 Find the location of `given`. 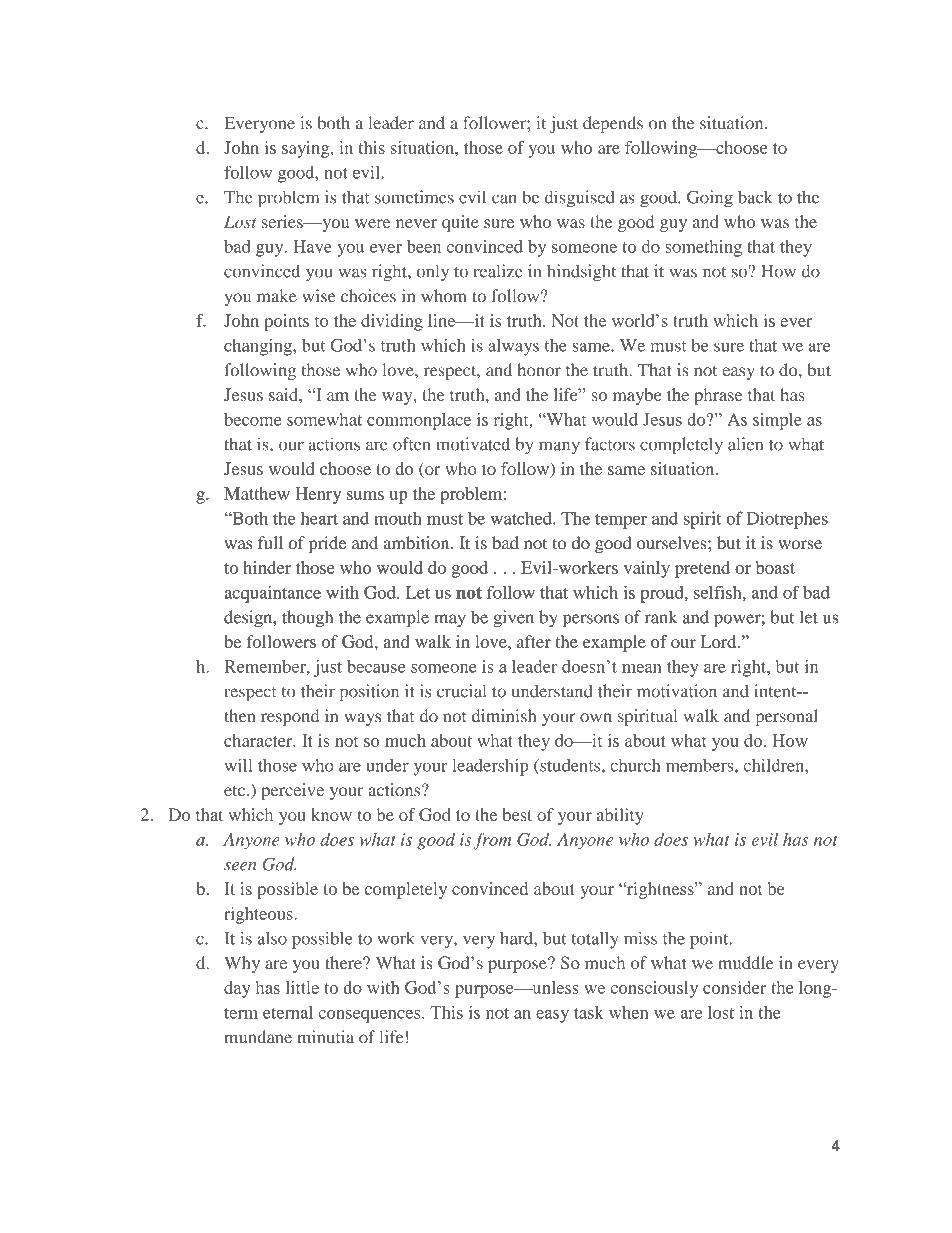

given is located at coordinates (513, 619).
